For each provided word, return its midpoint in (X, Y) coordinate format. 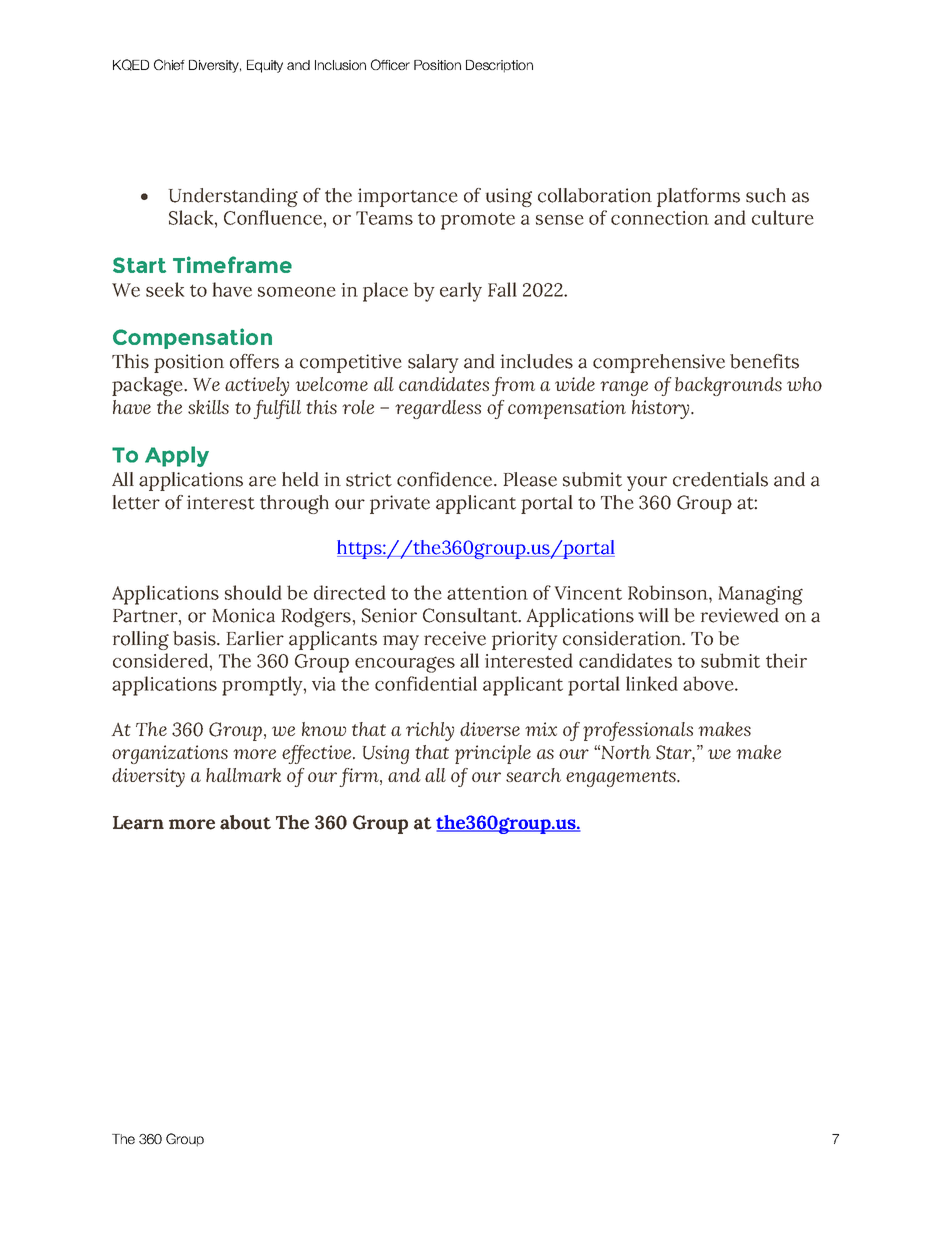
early (461, 292)
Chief (169, 64)
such (766, 195)
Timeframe (232, 264)
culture (783, 217)
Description (499, 66)
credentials (720, 479)
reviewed (740, 615)
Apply (177, 456)
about (245, 822)
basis (195, 638)
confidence (446, 479)
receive (455, 638)
